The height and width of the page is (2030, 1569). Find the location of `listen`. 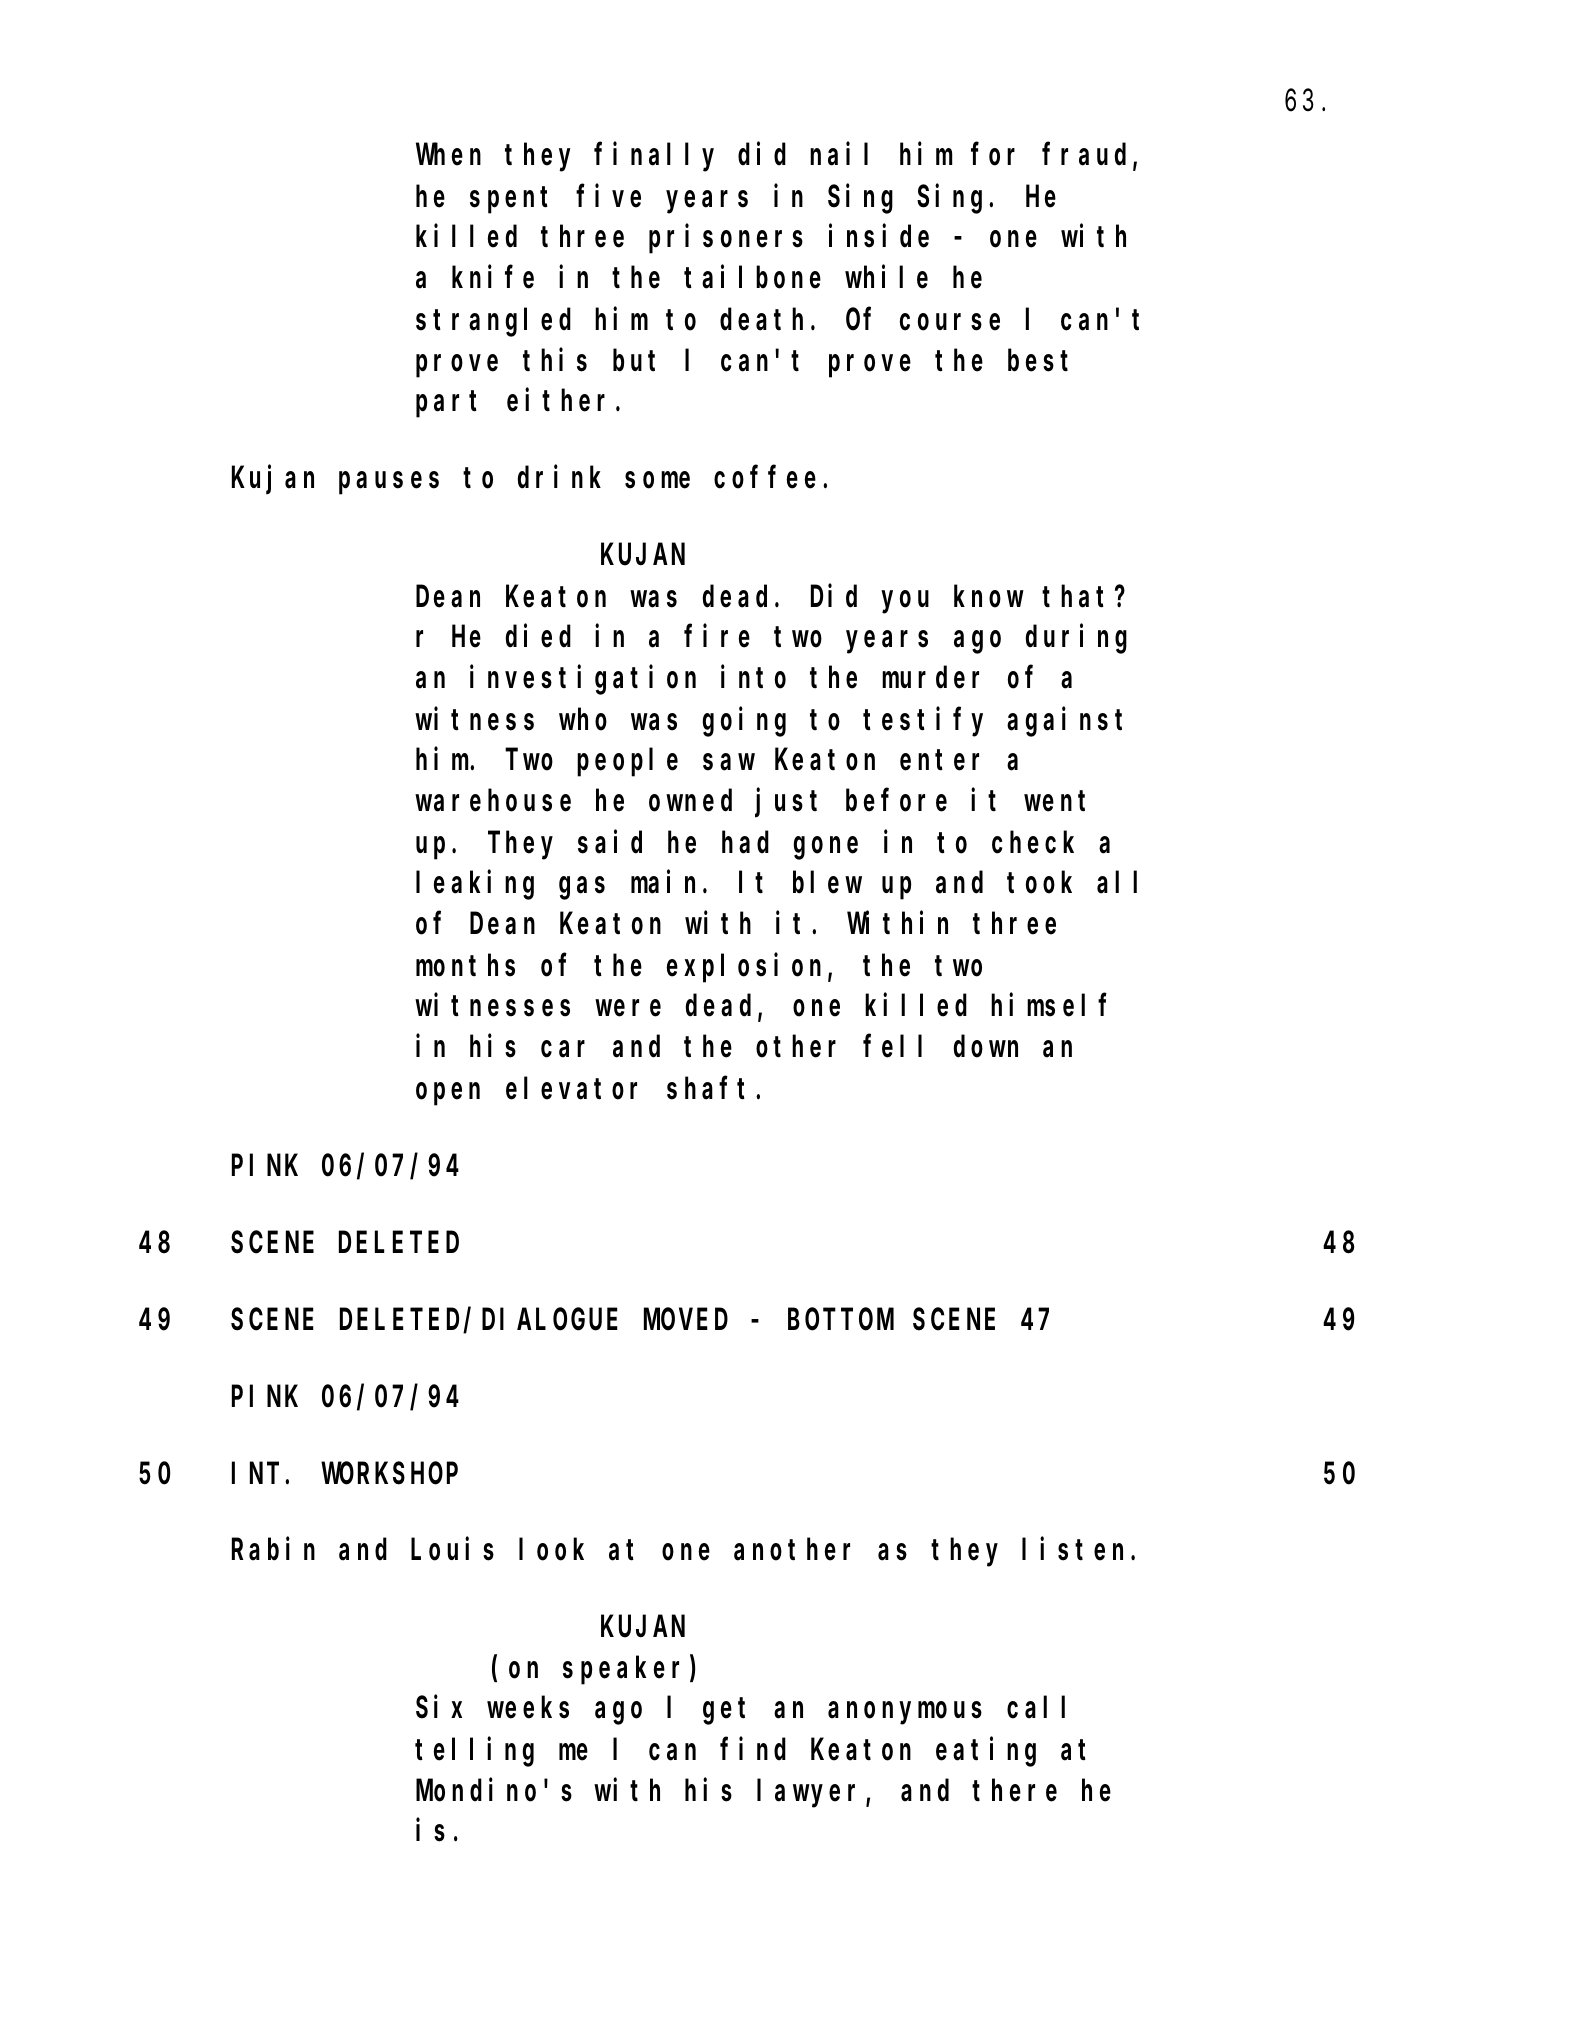

listen is located at coordinates (1077, 1549).
